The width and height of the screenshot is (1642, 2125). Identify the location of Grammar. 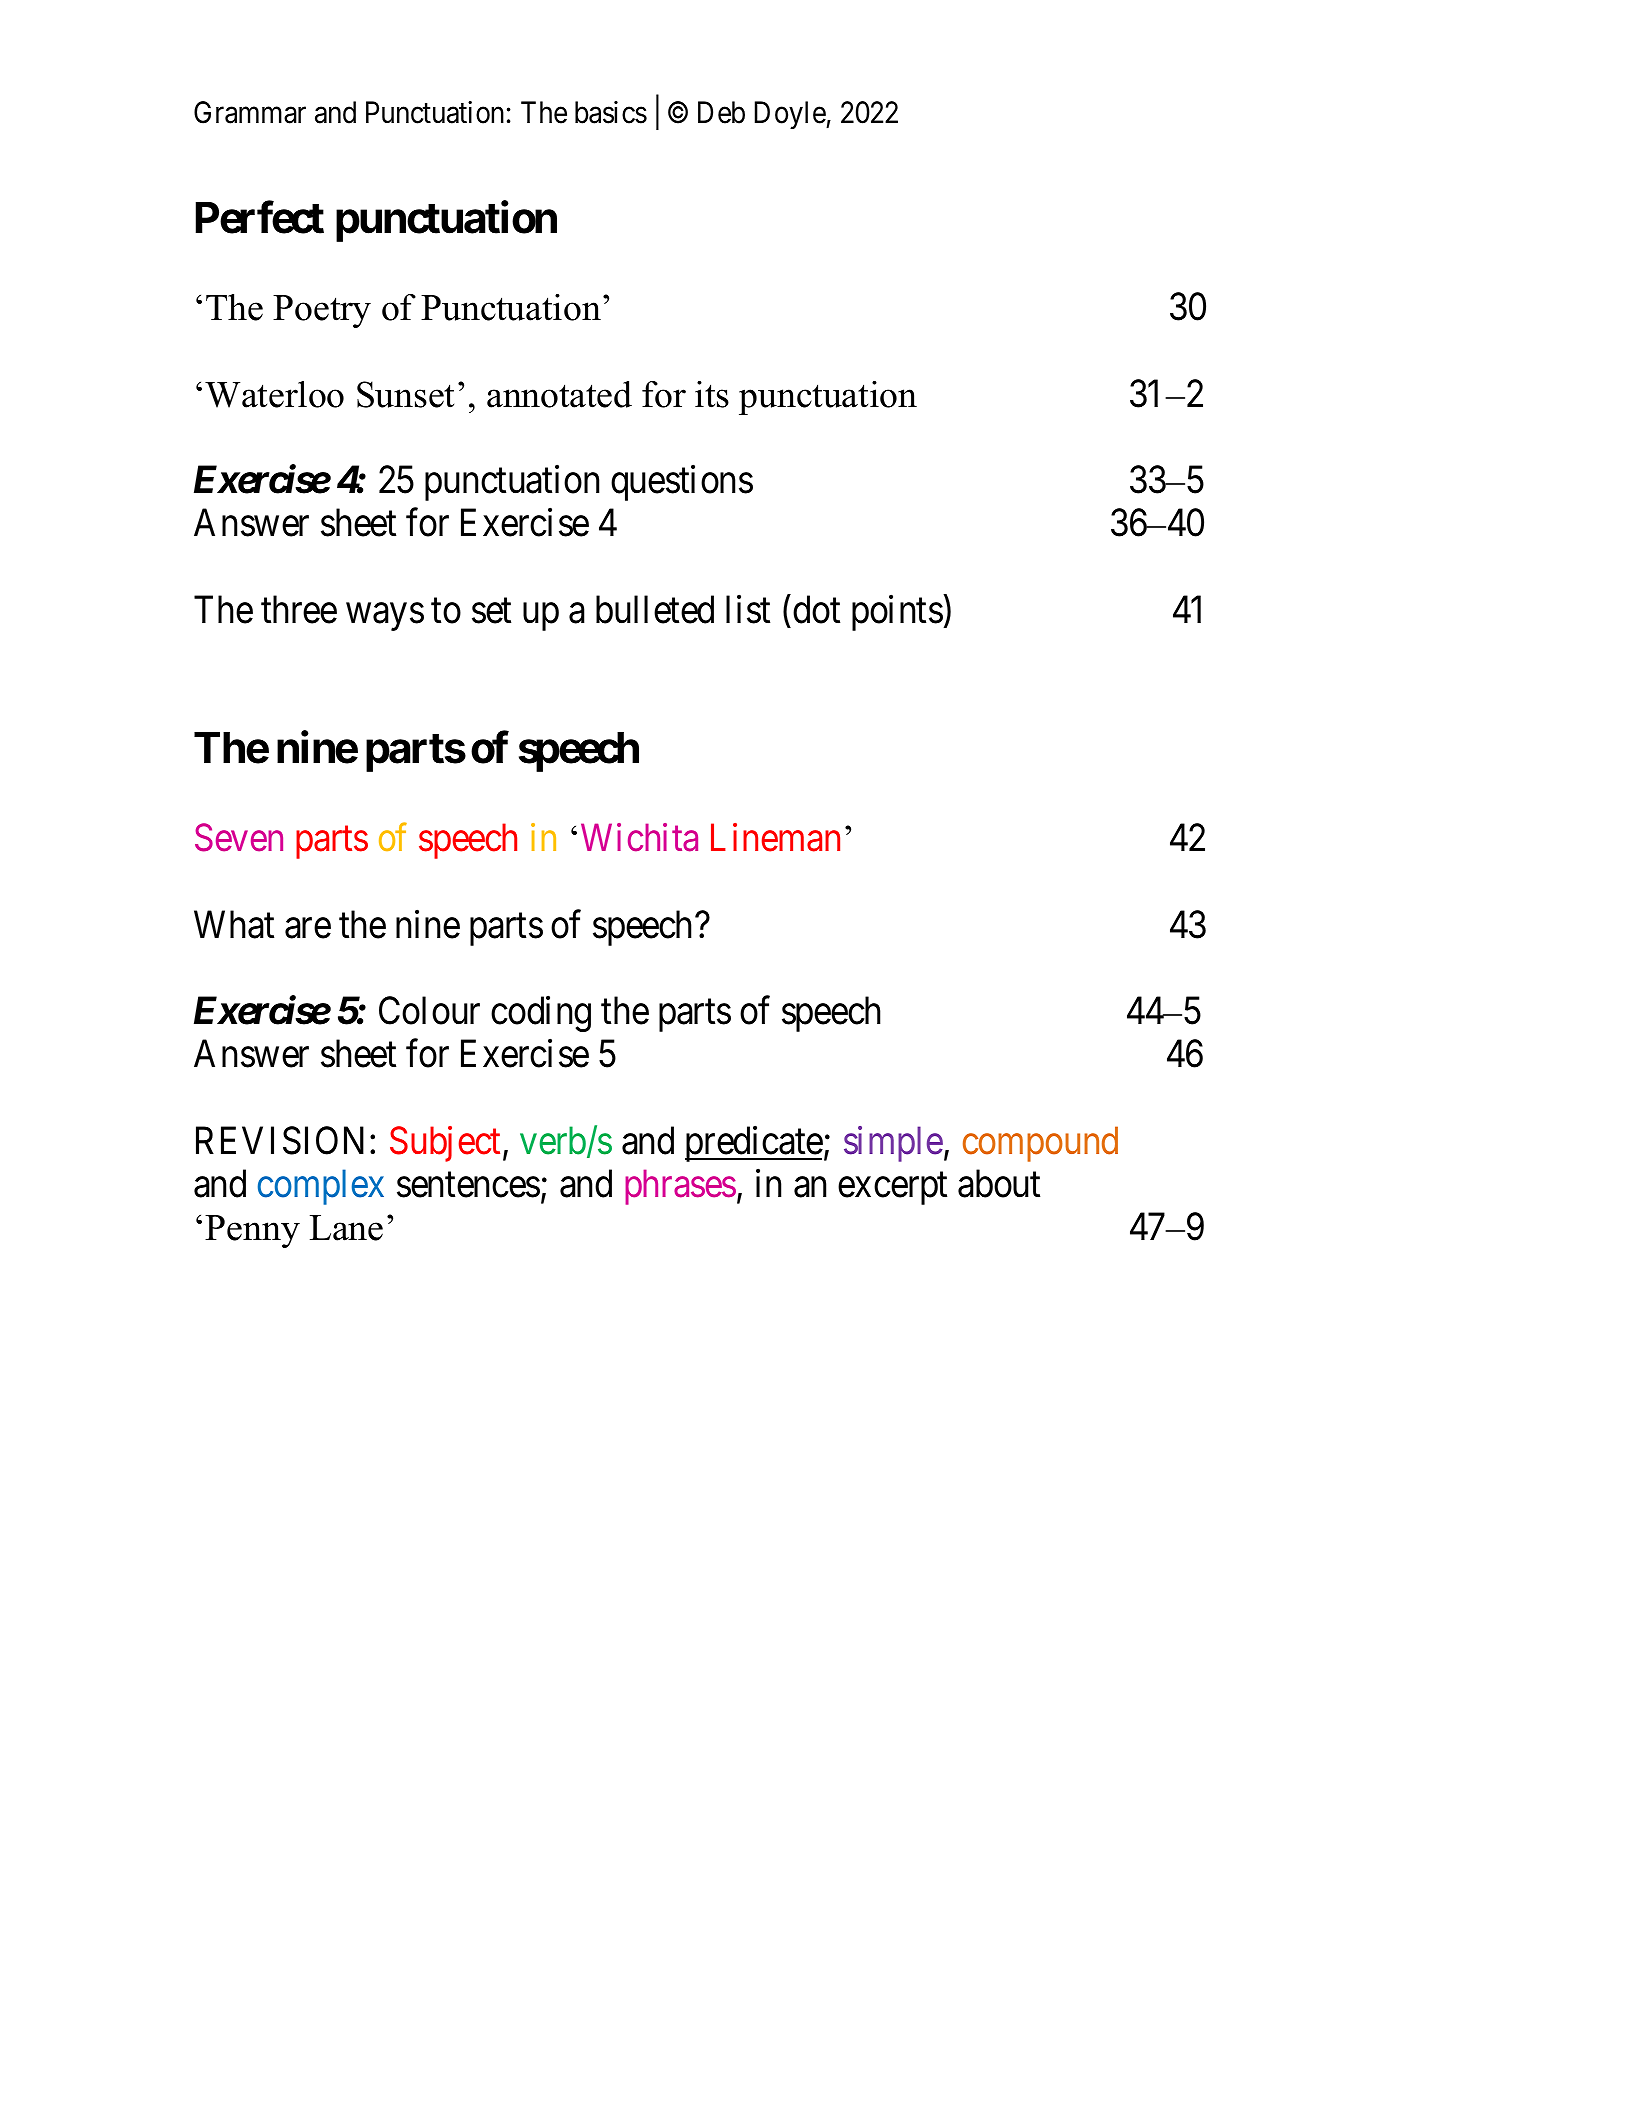
(250, 112).
